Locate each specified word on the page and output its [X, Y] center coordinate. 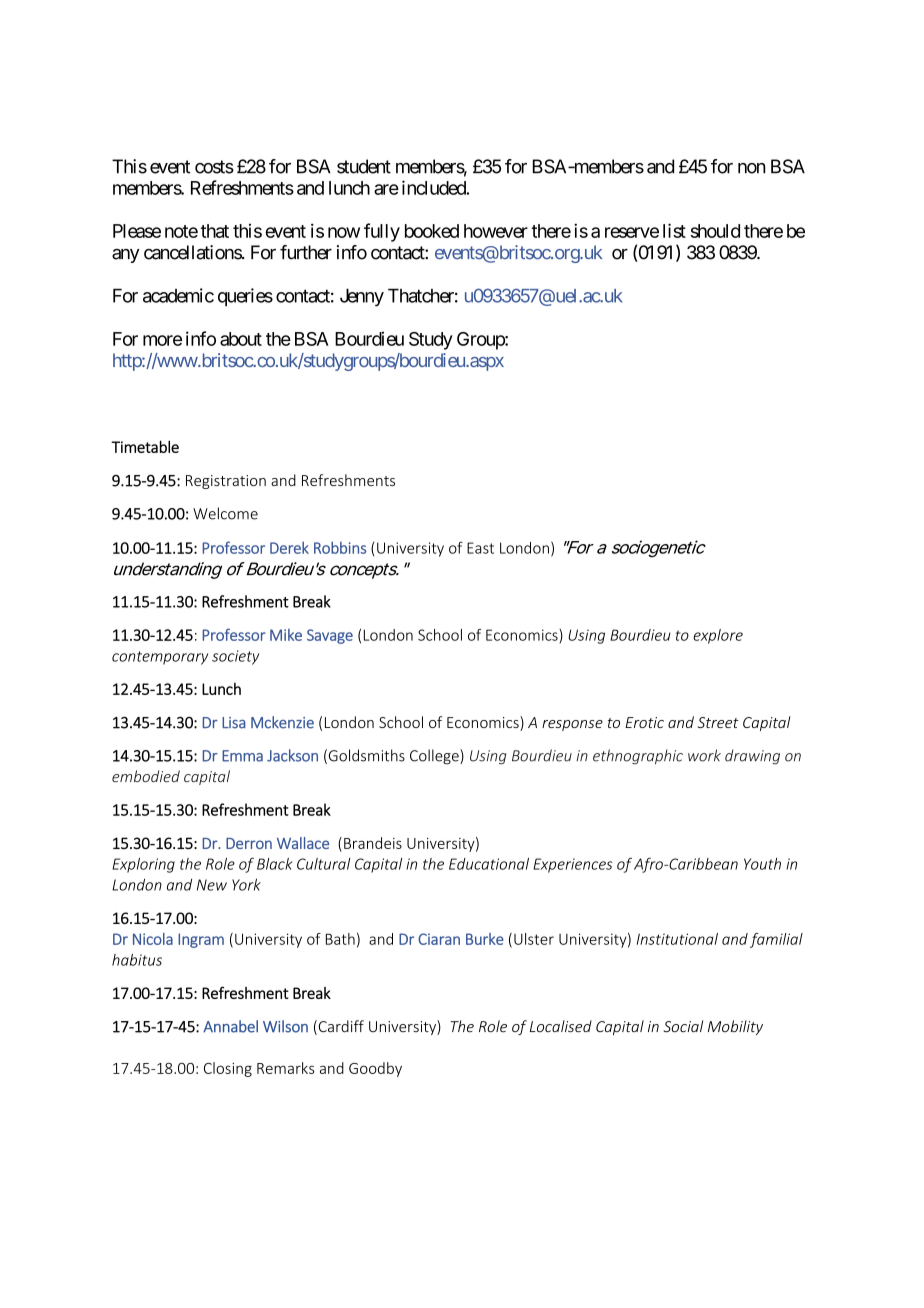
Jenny [362, 297]
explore [718, 636]
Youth [762, 864]
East [480, 548]
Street [718, 722]
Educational [489, 864]
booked [432, 231]
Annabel [230, 1026]
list [674, 230]
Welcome [225, 513]
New [212, 885]
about [241, 339]
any [126, 256]
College [435, 757]
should [715, 231]
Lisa [234, 723]
